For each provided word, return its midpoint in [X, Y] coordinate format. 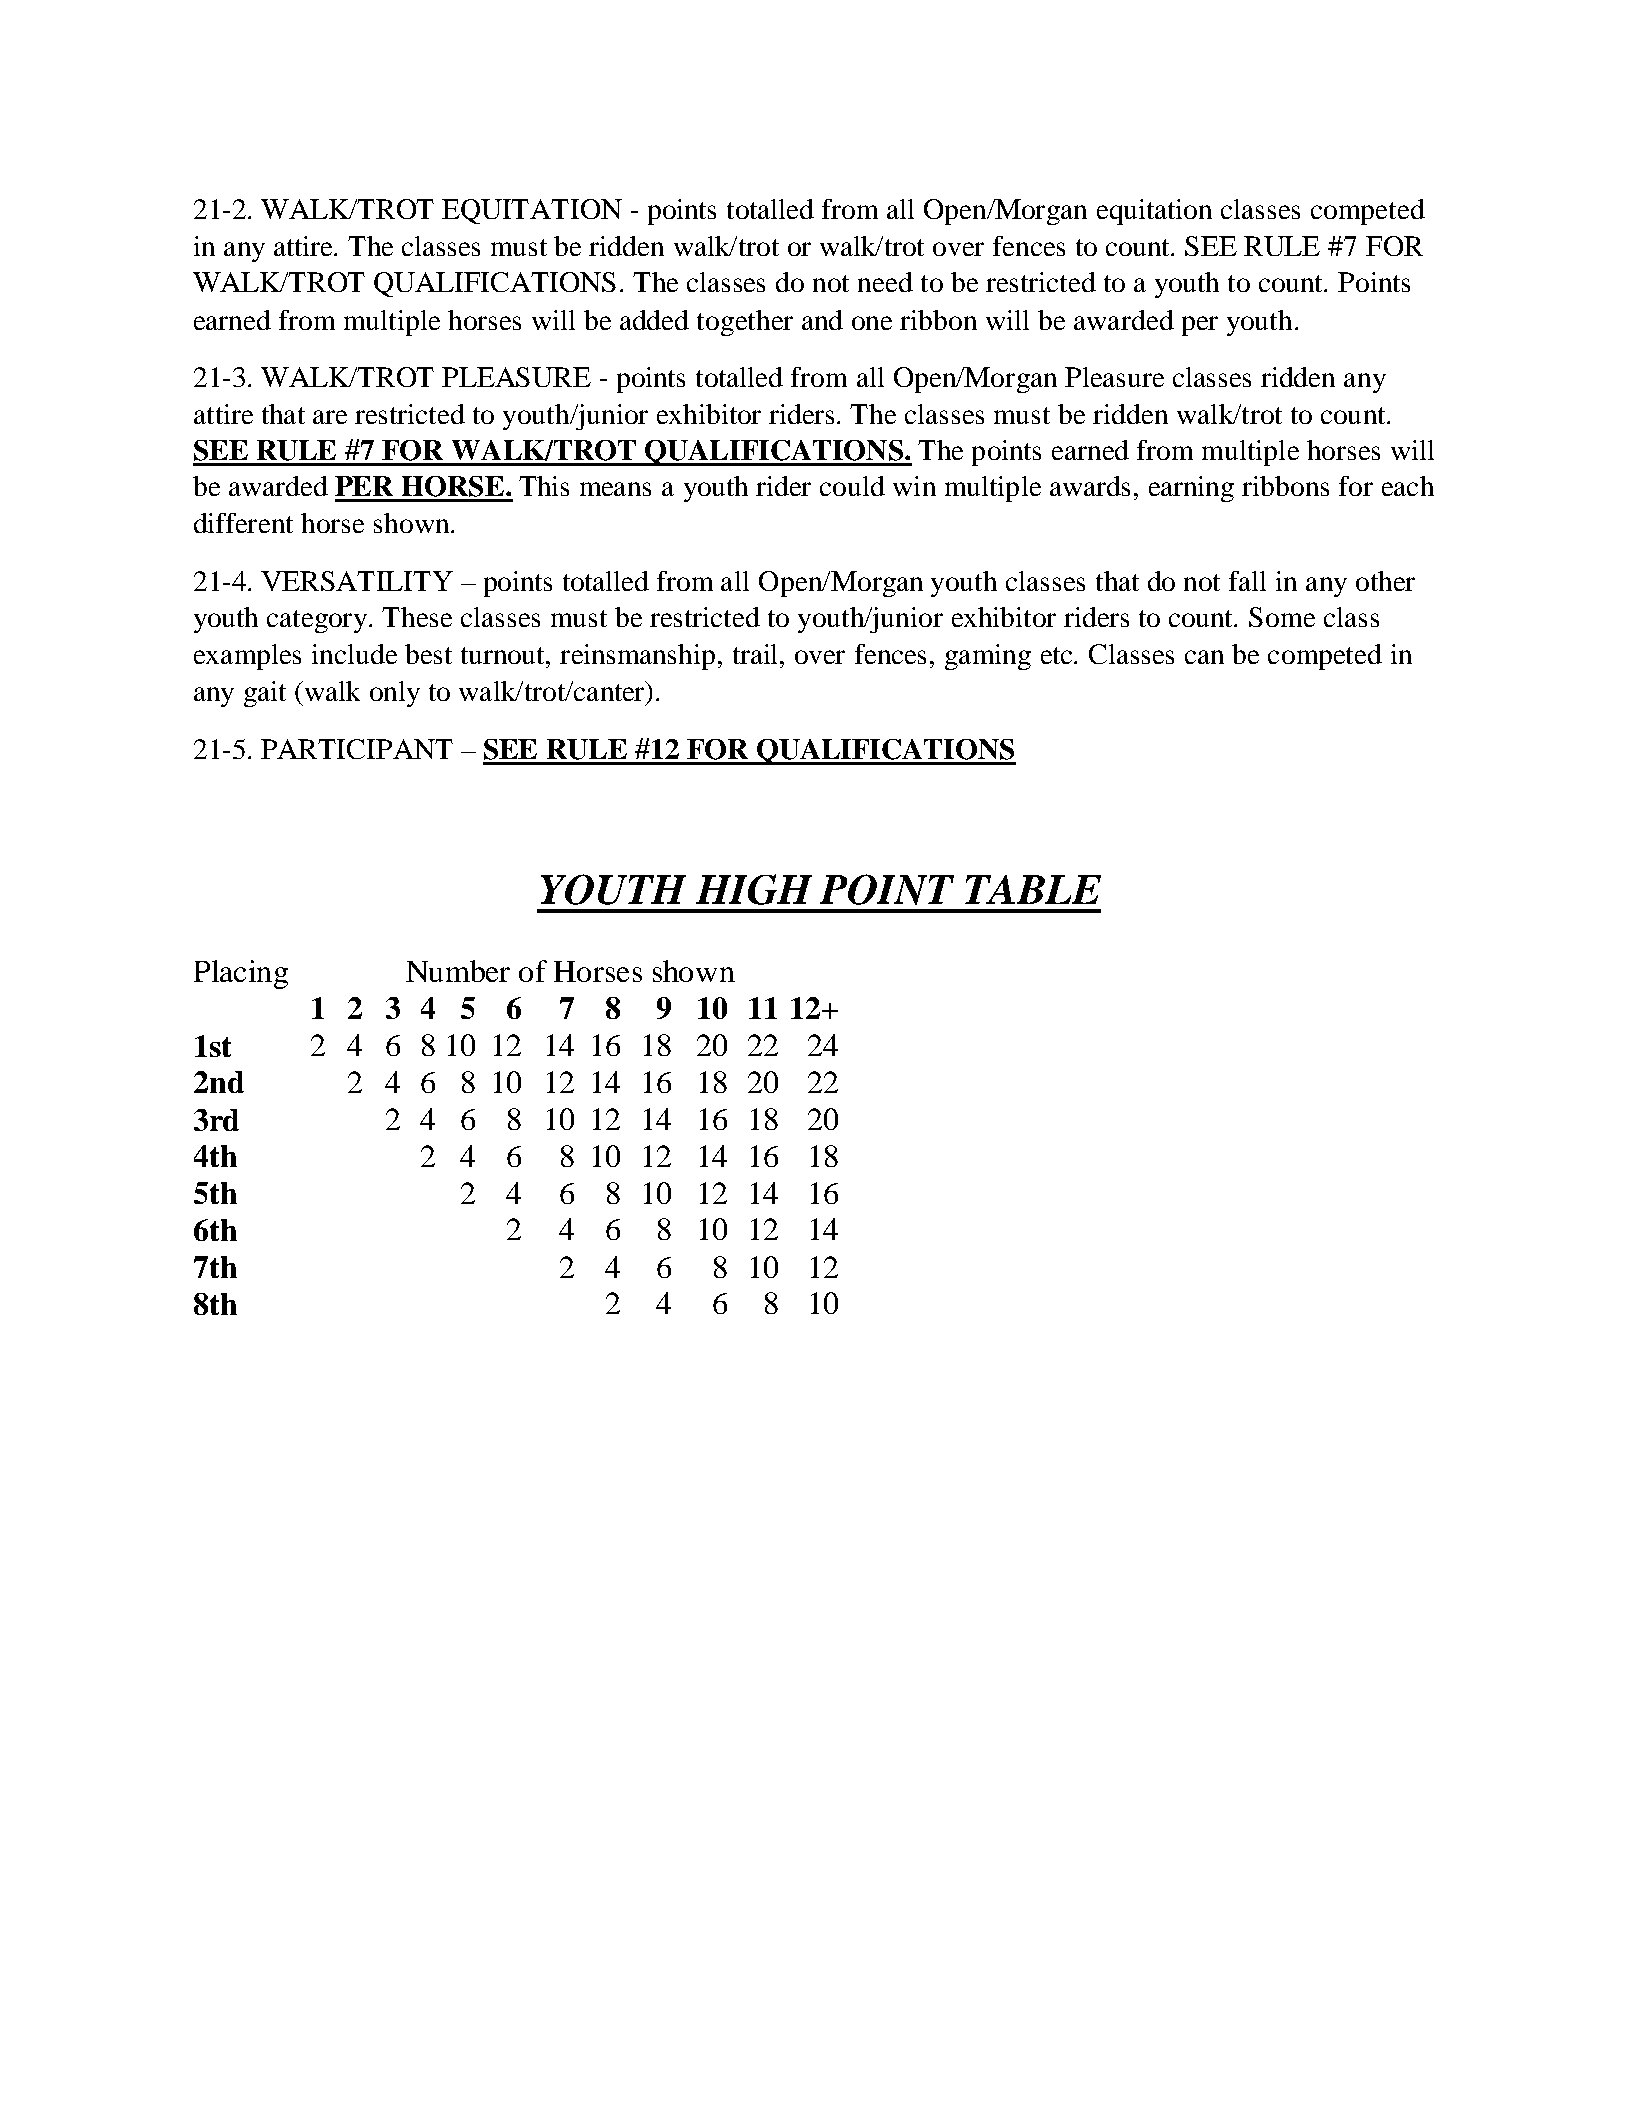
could [852, 486]
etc [1058, 655]
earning [1191, 489]
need [885, 282]
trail [757, 654]
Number [458, 971]
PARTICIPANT [357, 749]
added [654, 320]
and [822, 320]
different [243, 523]
